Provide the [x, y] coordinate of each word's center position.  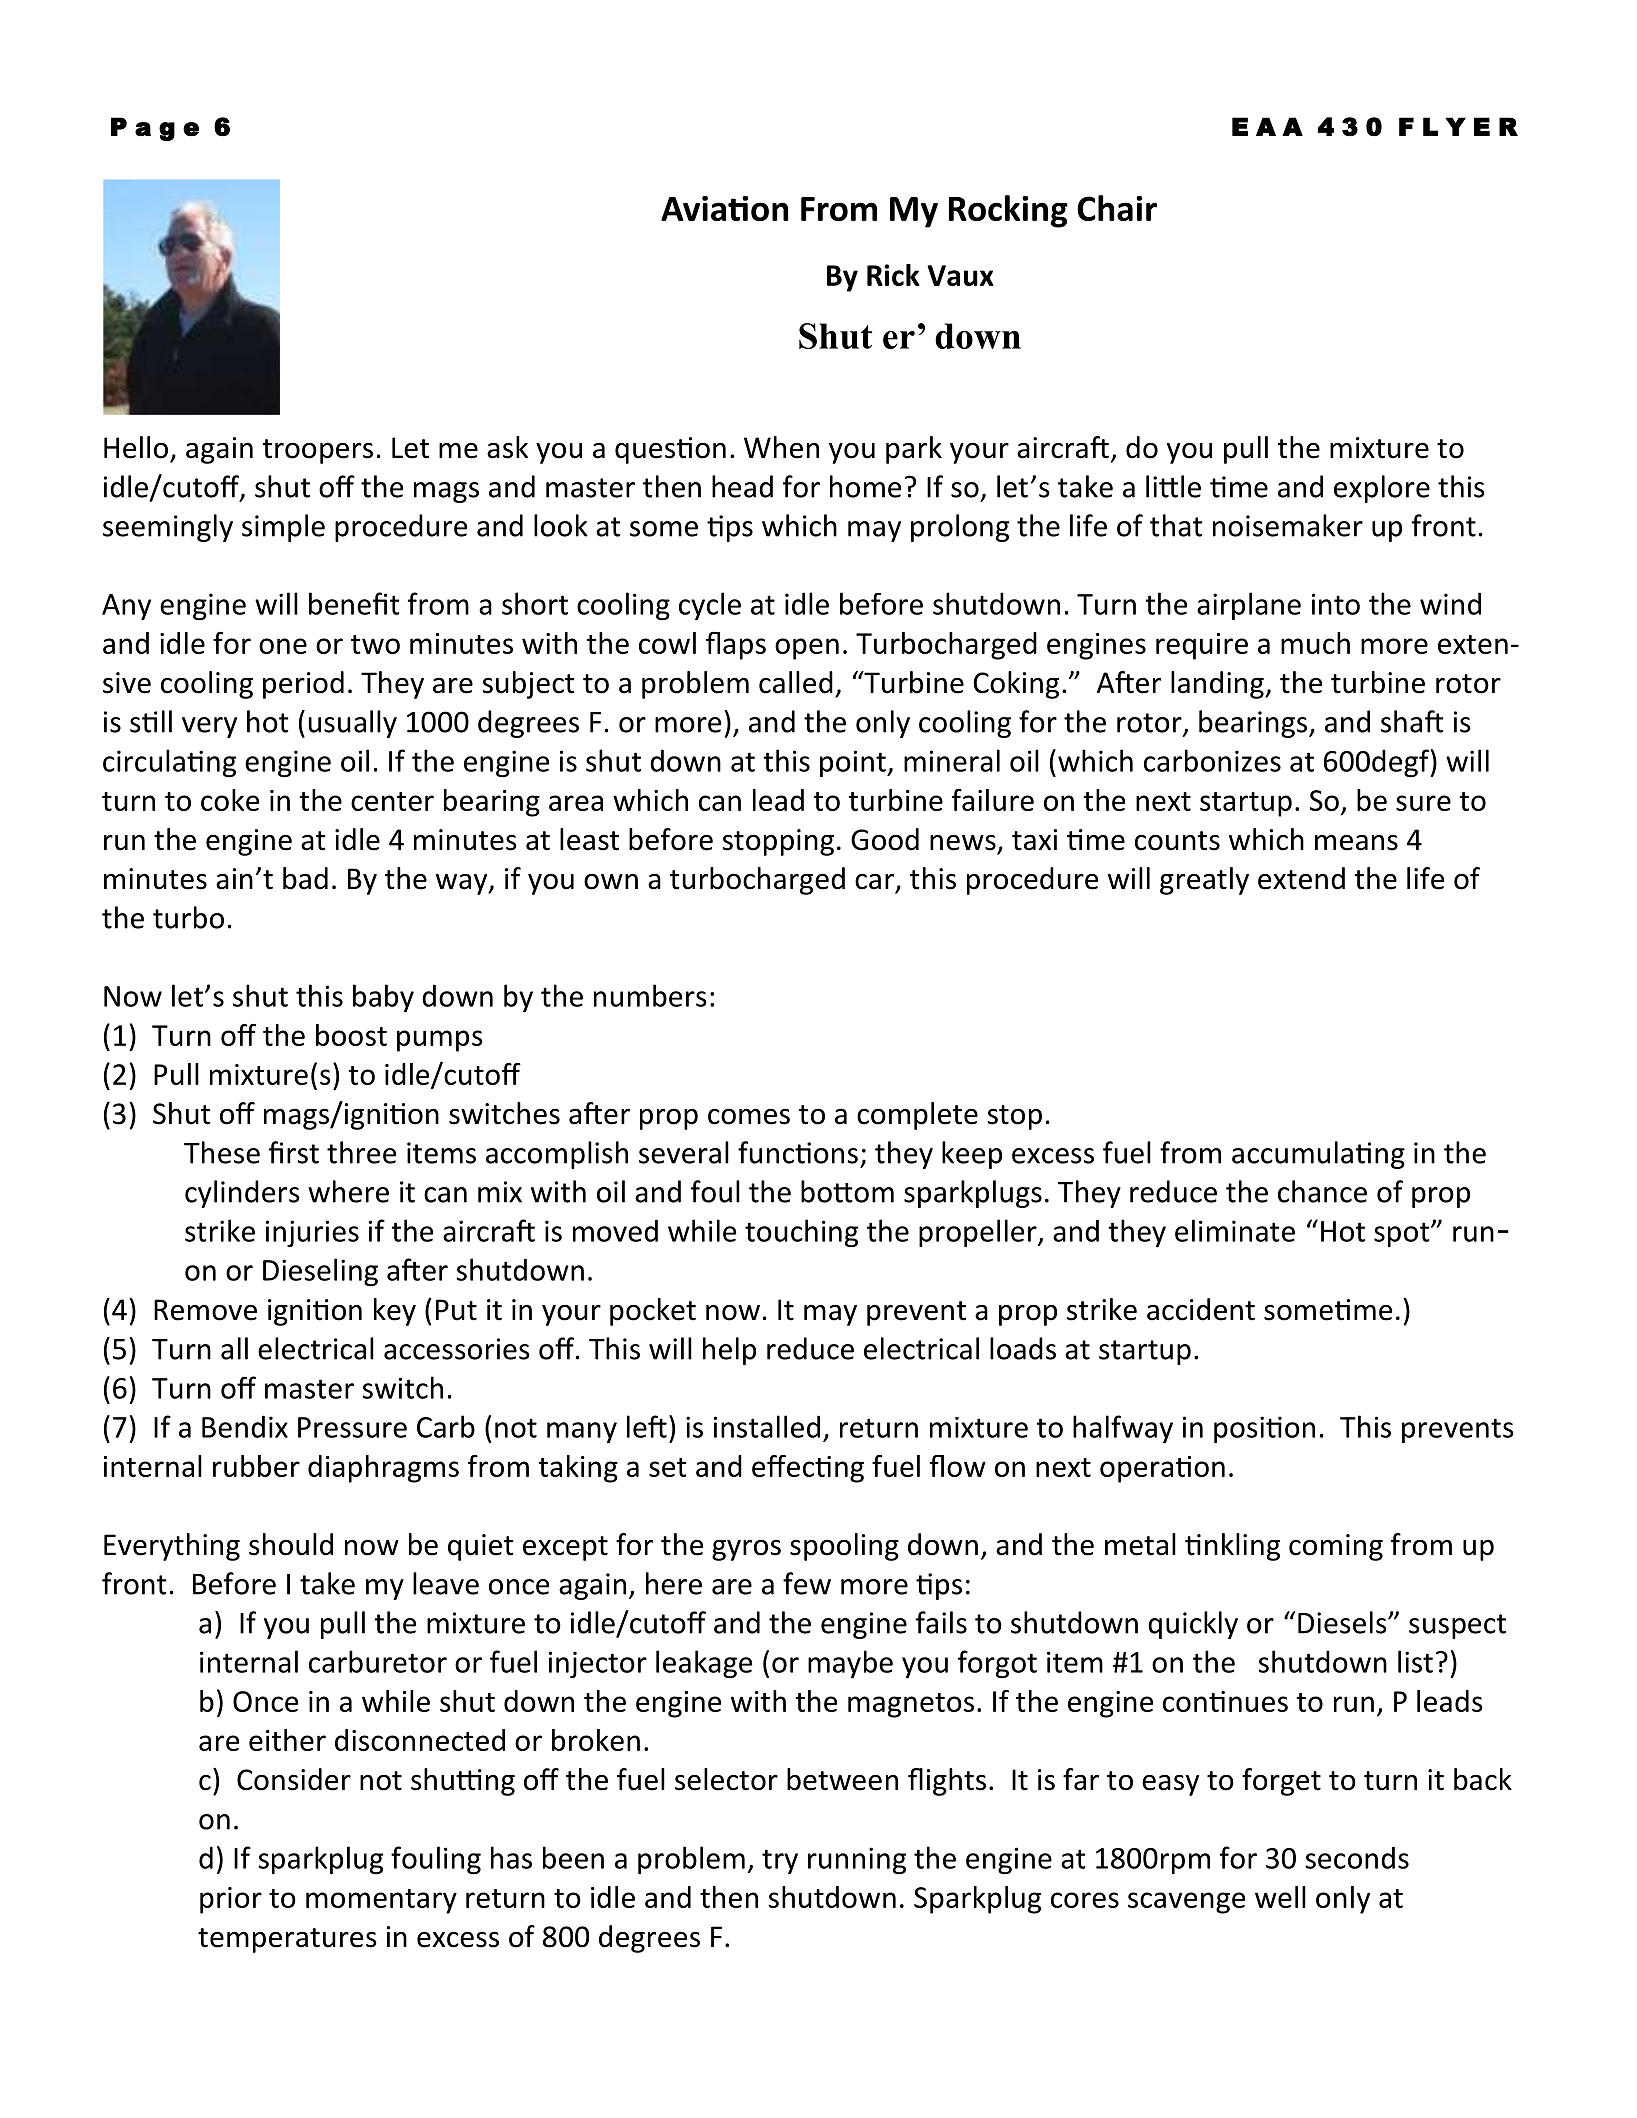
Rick [893, 275]
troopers [317, 451]
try [780, 1861]
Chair [1117, 208]
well [1280, 1897]
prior [231, 1900]
